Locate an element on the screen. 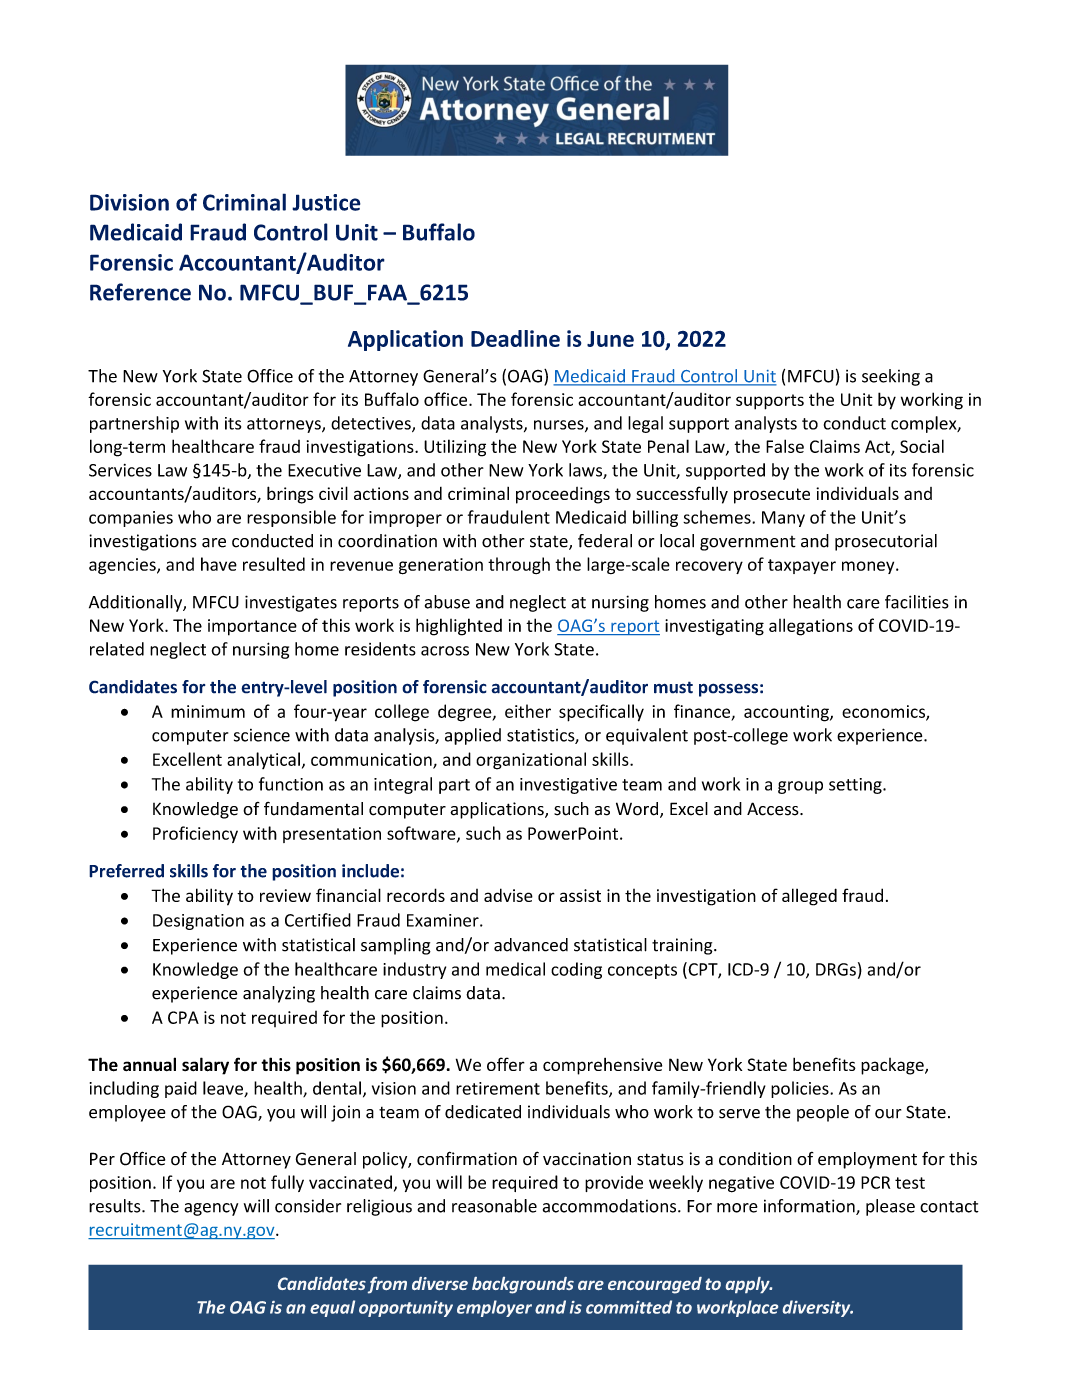 The image size is (1074, 1390). backgrounds is located at coordinates (523, 1285).
